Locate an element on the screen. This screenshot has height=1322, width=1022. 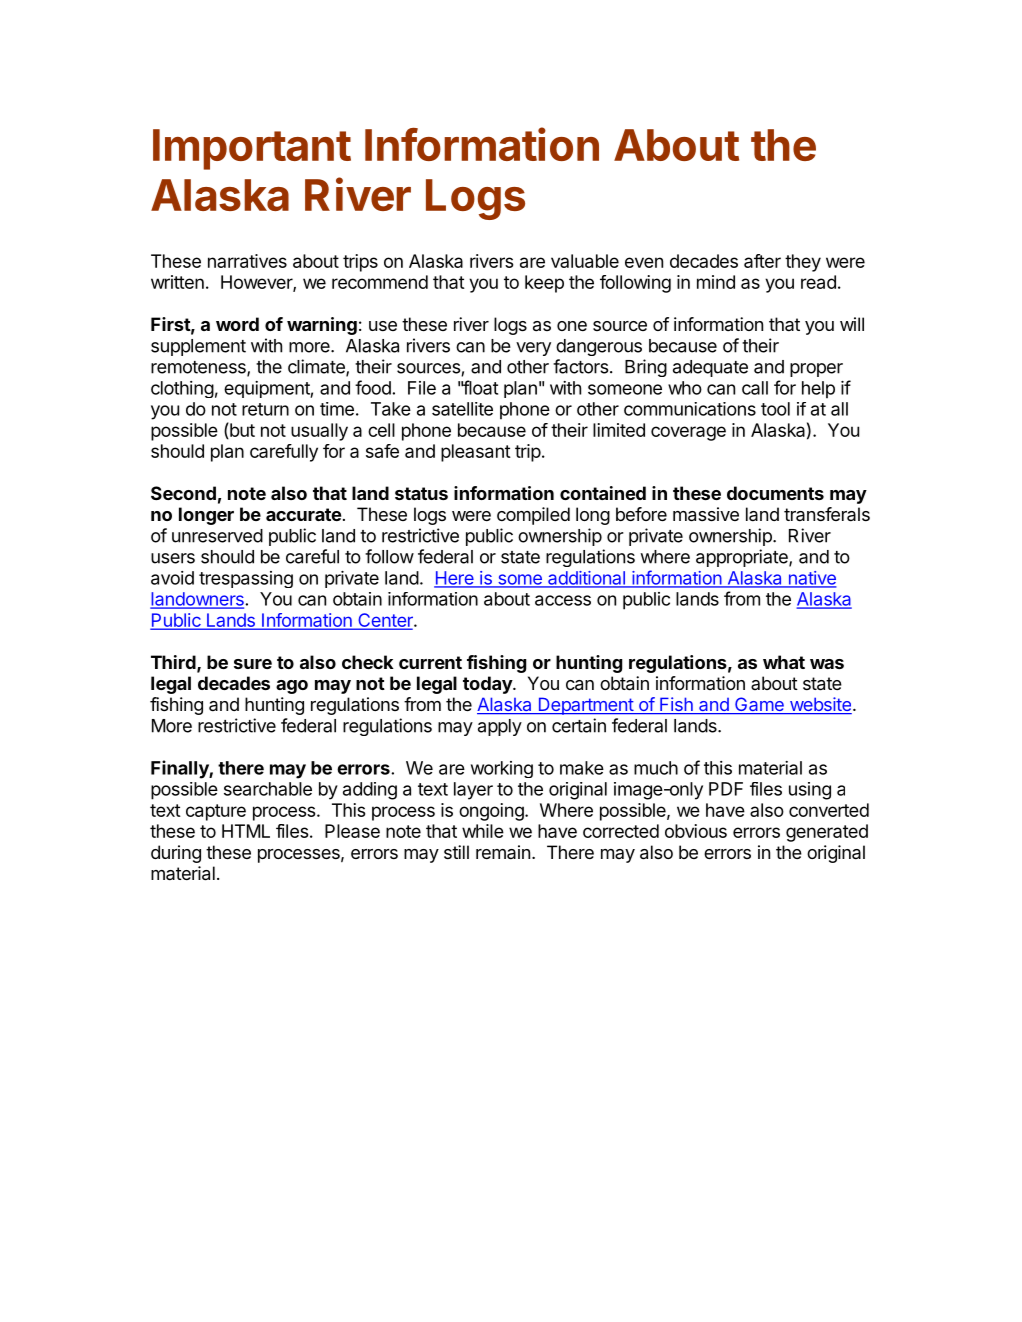
compiled is located at coordinates (533, 516).
